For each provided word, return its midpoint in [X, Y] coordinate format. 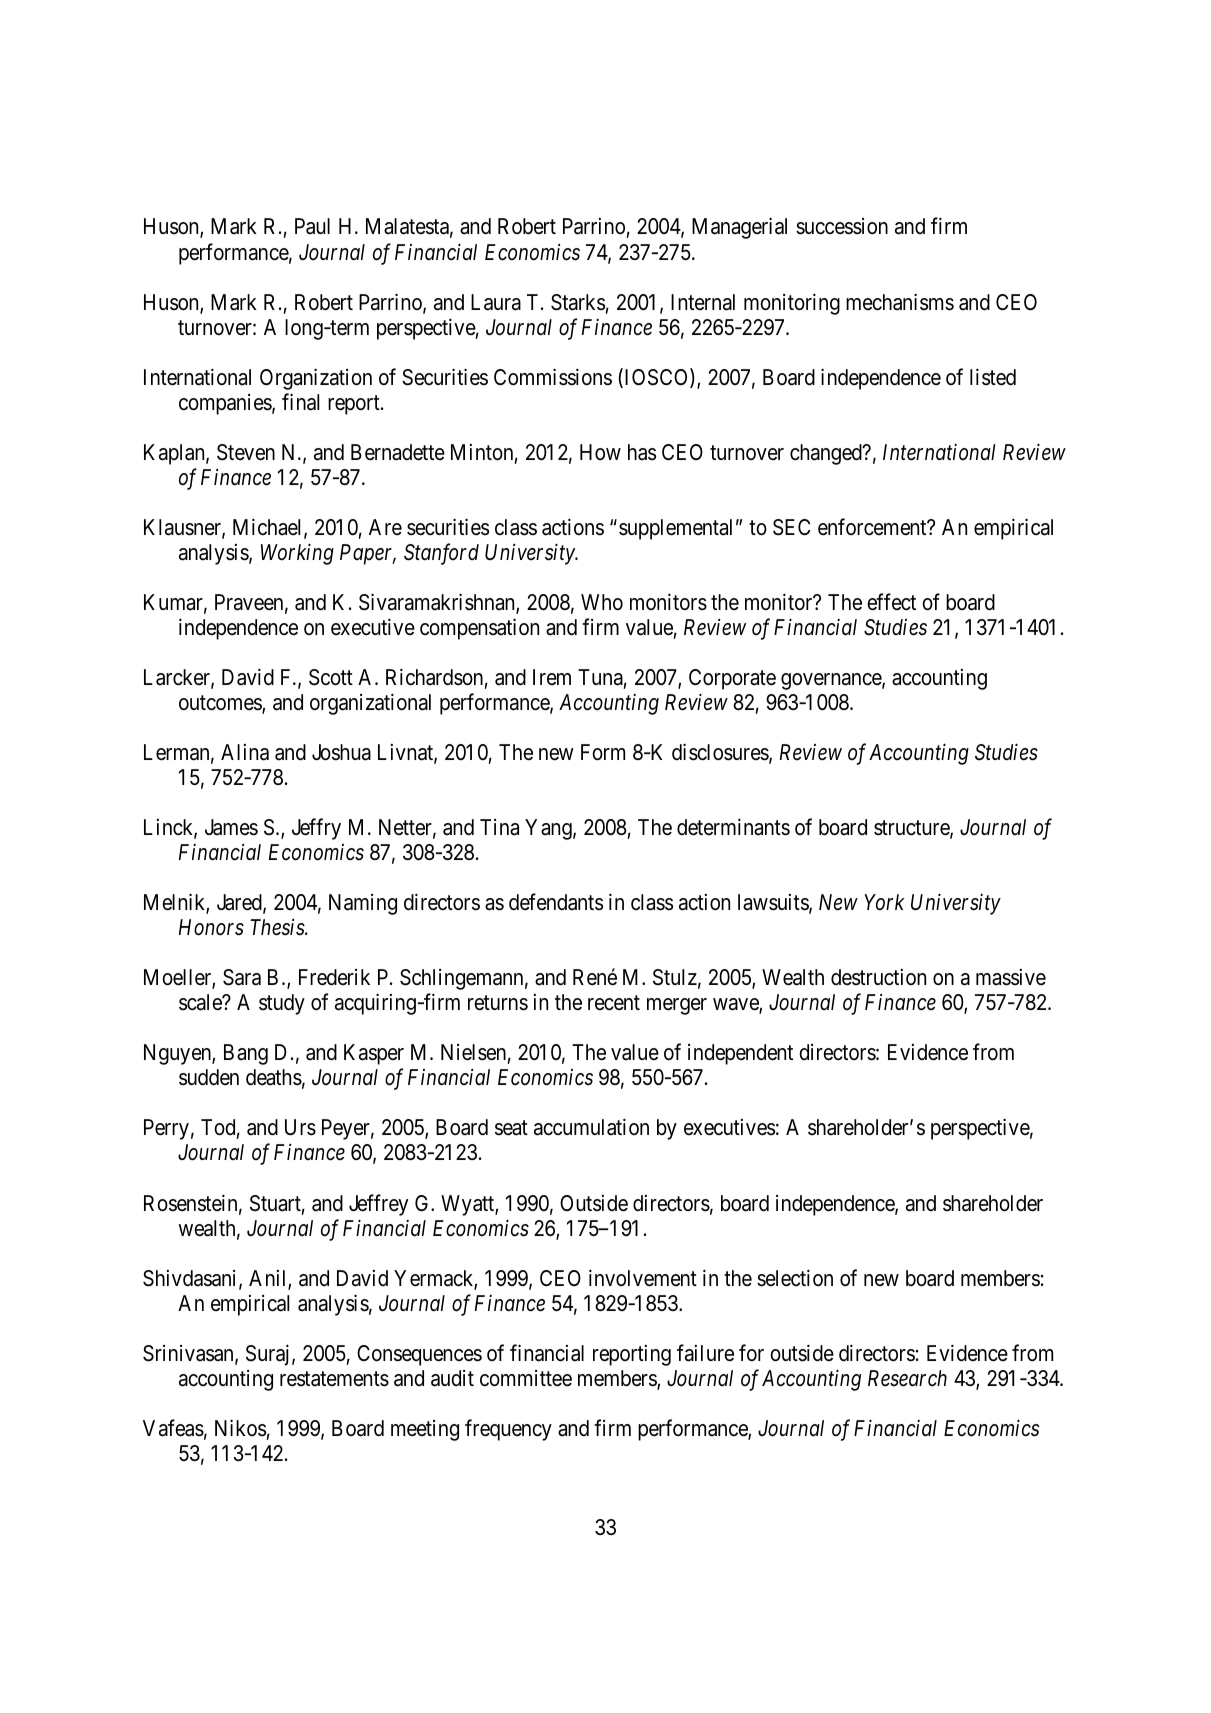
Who [602, 602]
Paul [312, 226]
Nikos [240, 1428]
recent [614, 1003]
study [282, 1004]
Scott [331, 677]
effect [891, 602]
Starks [578, 302]
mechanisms [900, 302]
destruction [878, 977]
